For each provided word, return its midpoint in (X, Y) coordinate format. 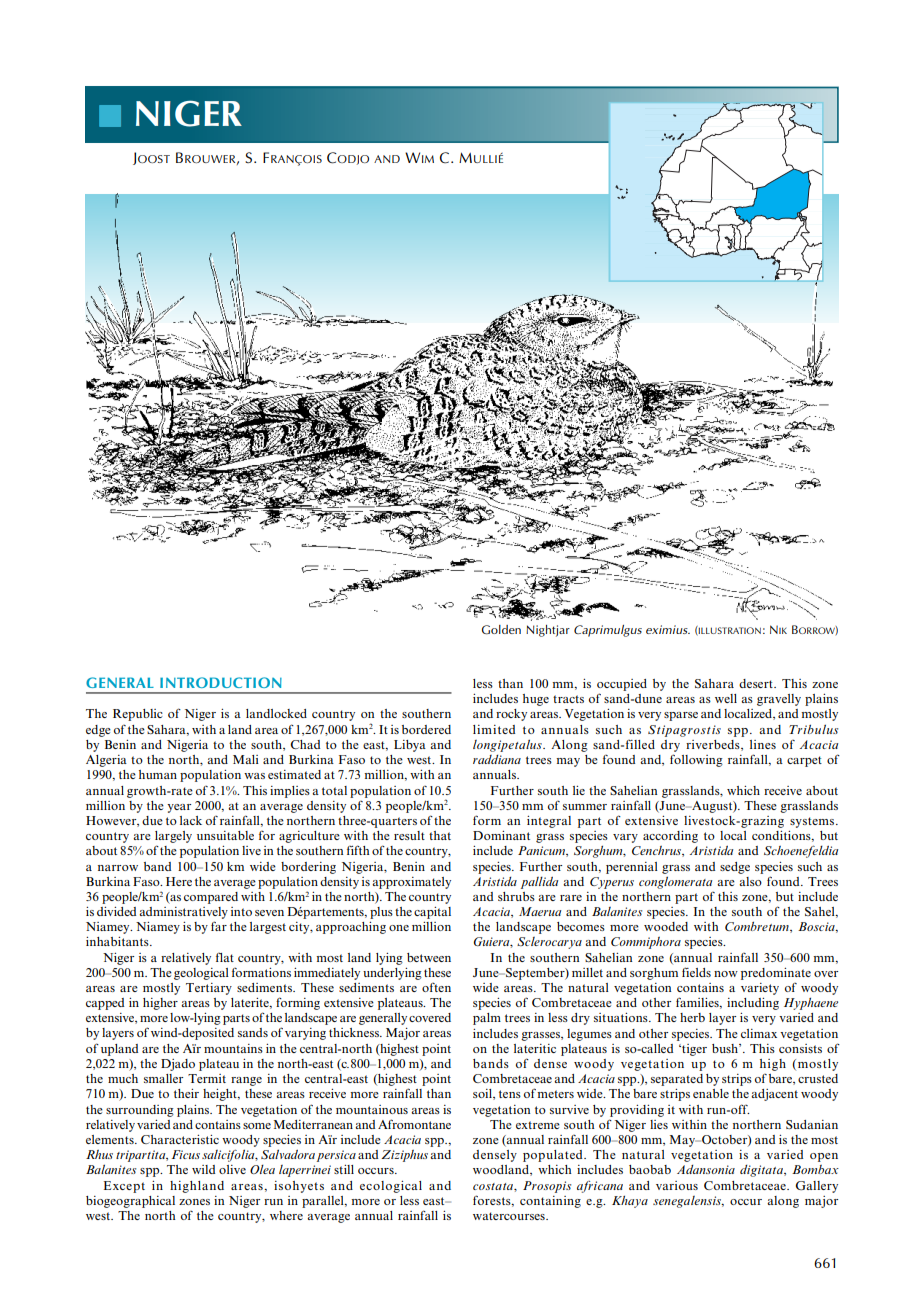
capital (432, 913)
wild (203, 1169)
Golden (501, 630)
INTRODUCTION (221, 682)
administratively (183, 913)
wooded (666, 926)
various (677, 1185)
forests (493, 1201)
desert (757, 683)
